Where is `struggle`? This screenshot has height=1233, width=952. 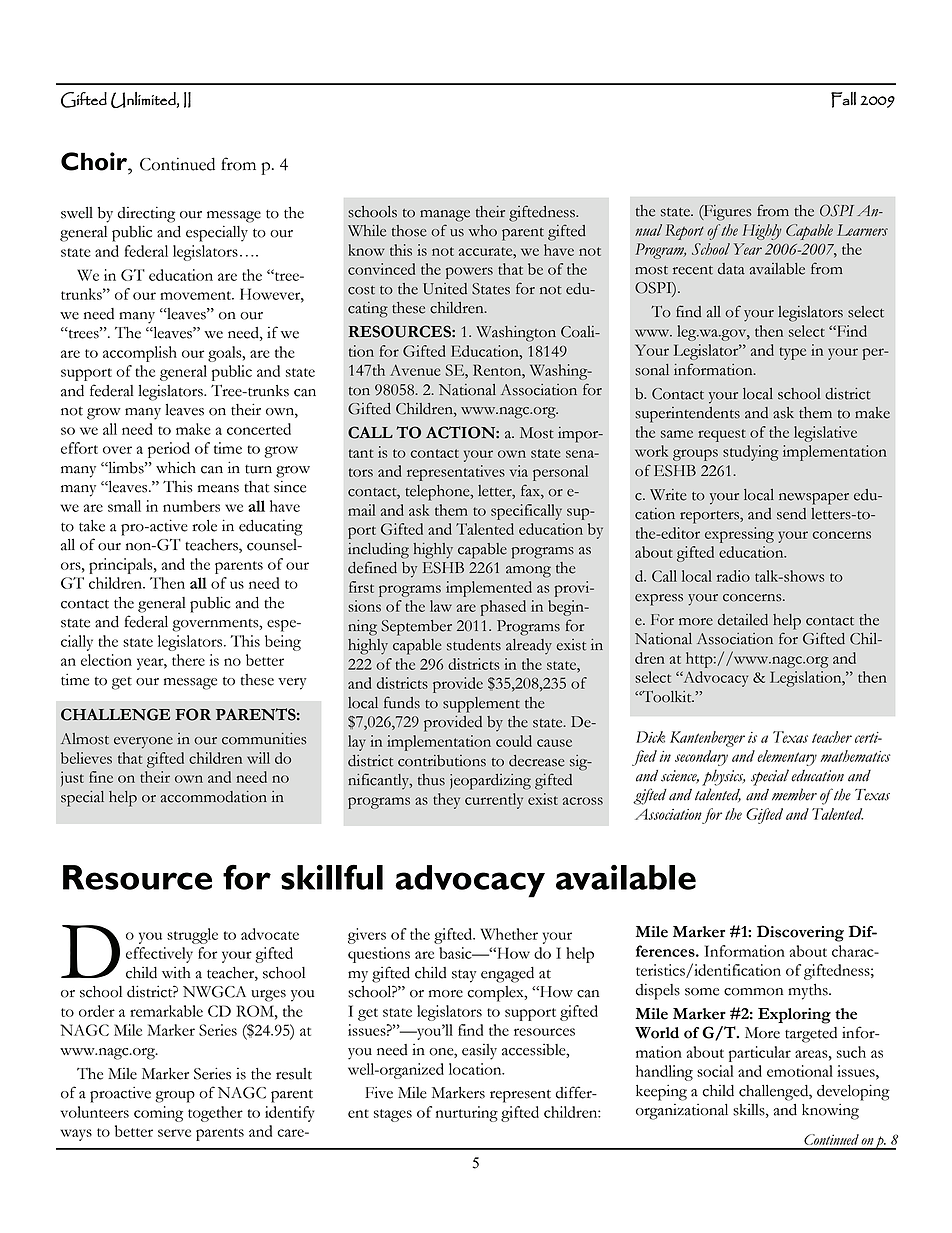
struggle is located at coordinates (192, 936).
